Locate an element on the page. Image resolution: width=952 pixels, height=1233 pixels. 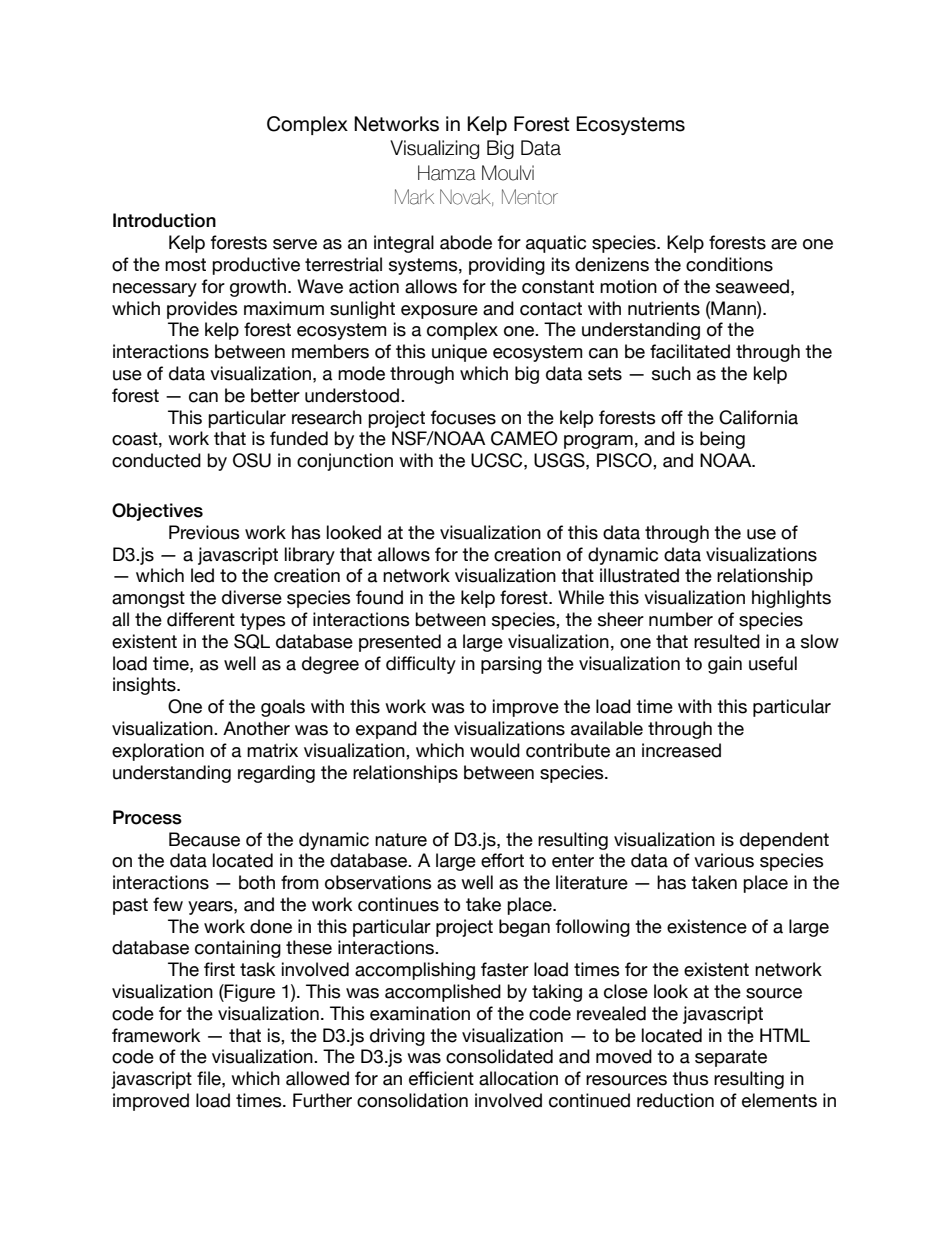
Hamza is located at coordinates (447, 173).
